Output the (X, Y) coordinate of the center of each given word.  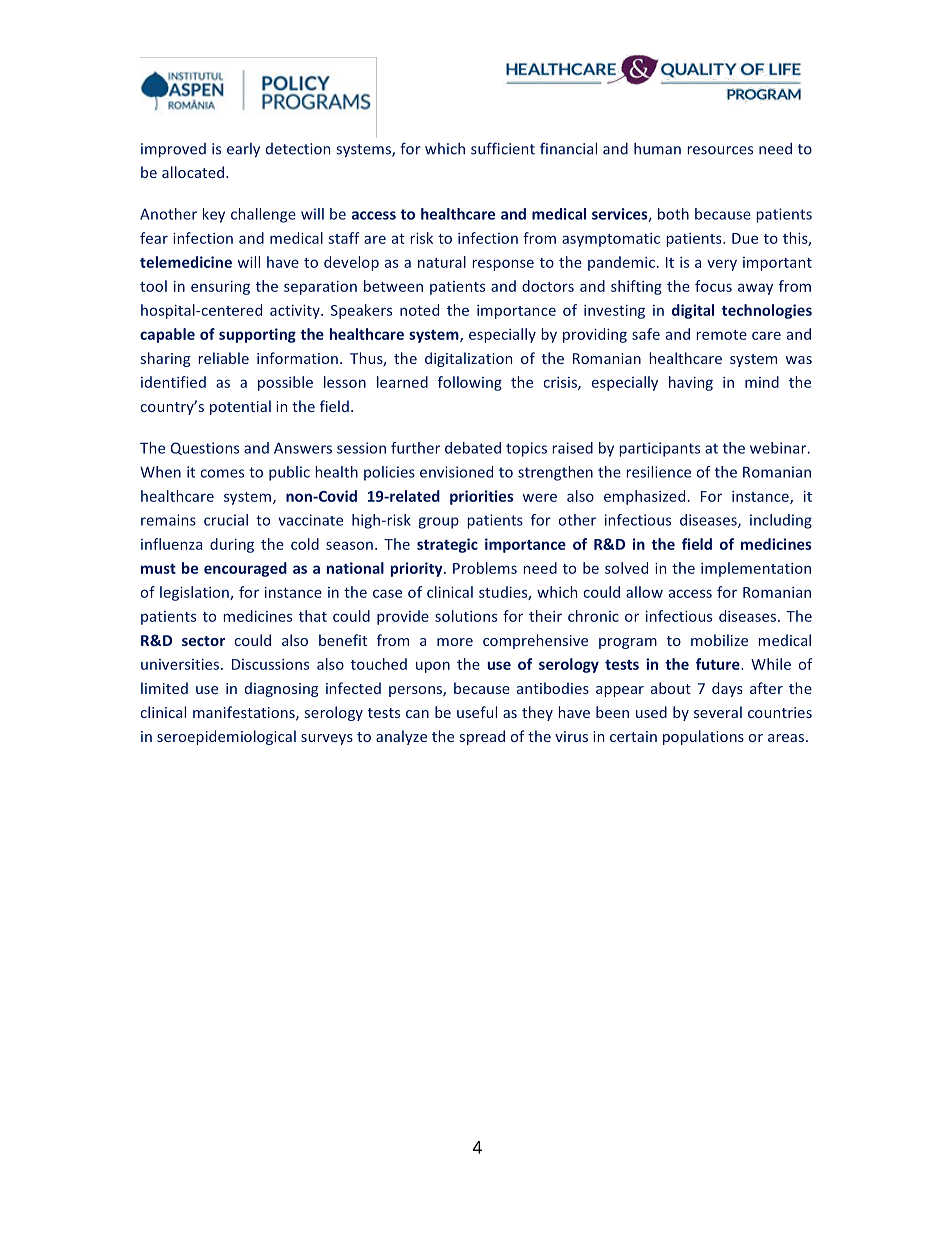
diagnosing (281, 689)
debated (473, 448)
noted (419, 310)
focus (713, 286)
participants (659, 449)
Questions (205, 448)
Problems (485, 568)
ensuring (220, 288)
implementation (756, 569)
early (243, 150)
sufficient (503, 148)
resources (720, 150)
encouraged (245, 569)
